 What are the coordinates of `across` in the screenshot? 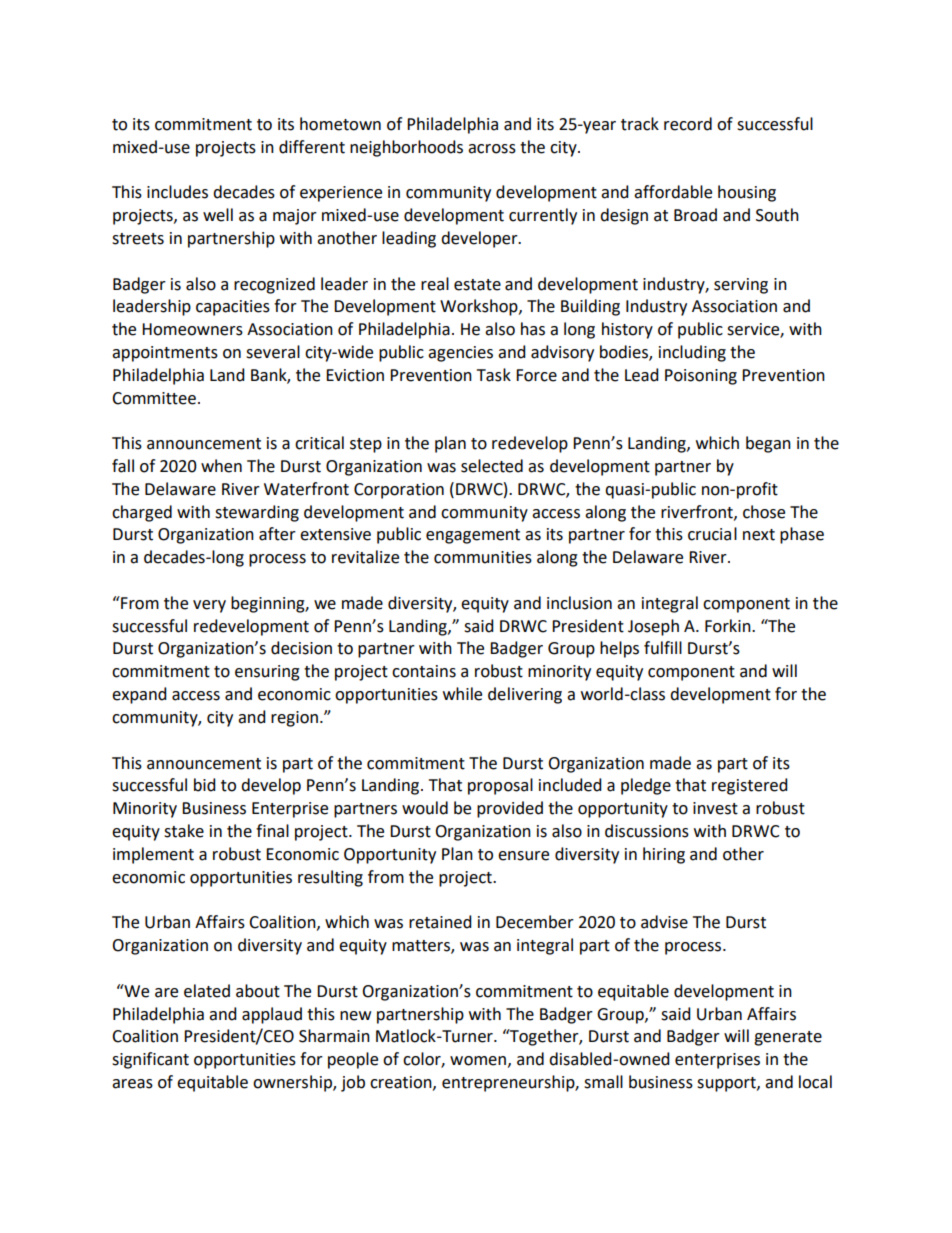 It's located at (492, 149).
